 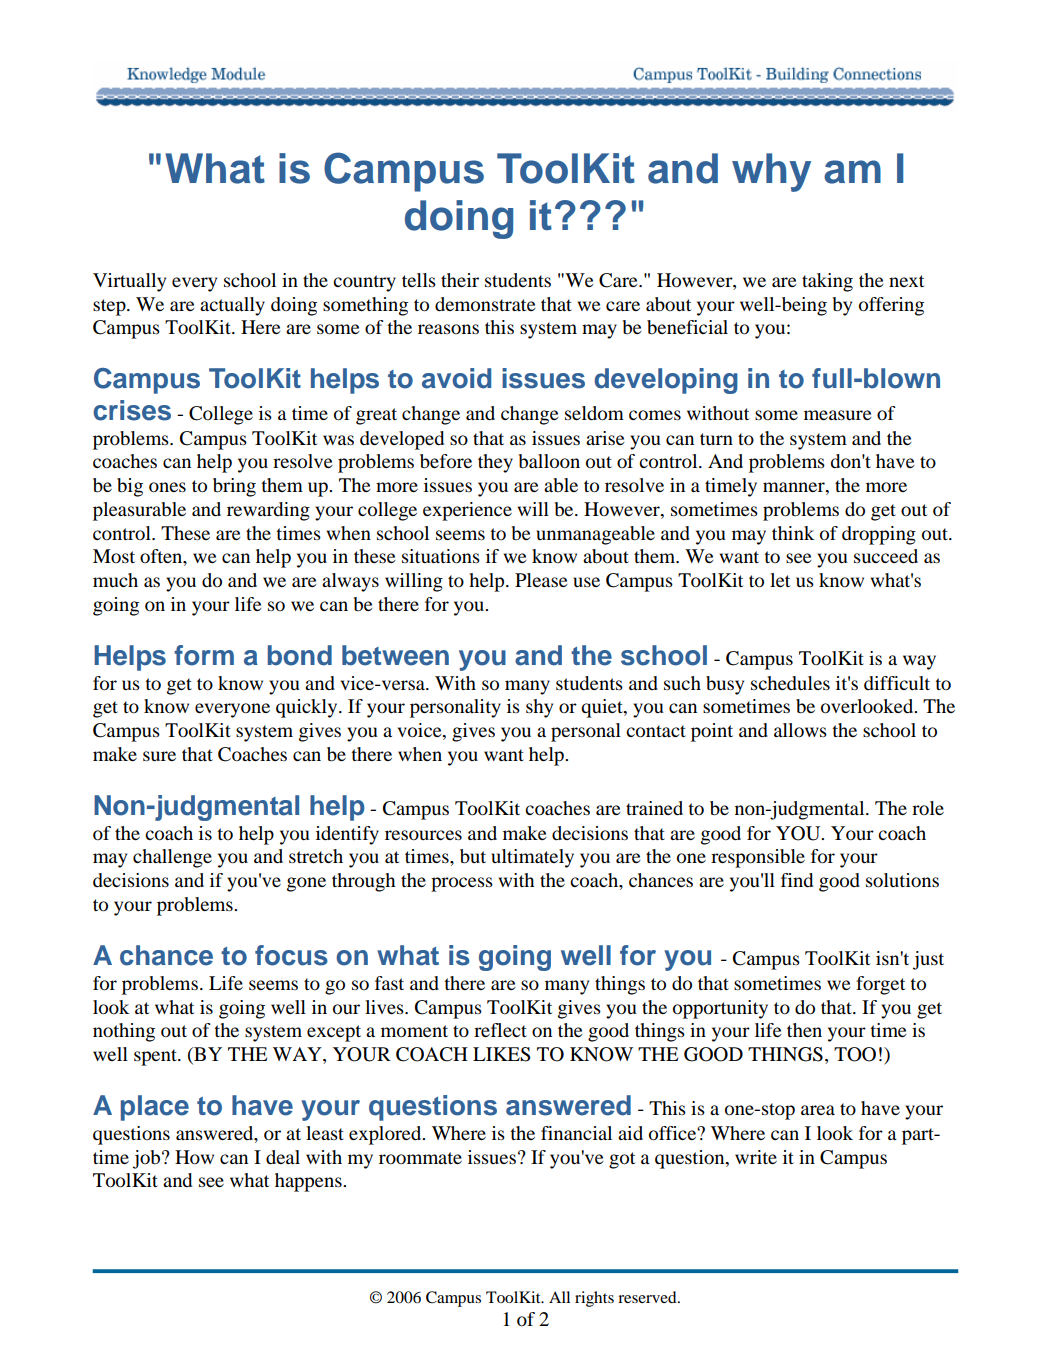 What do you see at coordinates (800, 730) in the image?
I see `allows` at bounding box center [800, 730].
